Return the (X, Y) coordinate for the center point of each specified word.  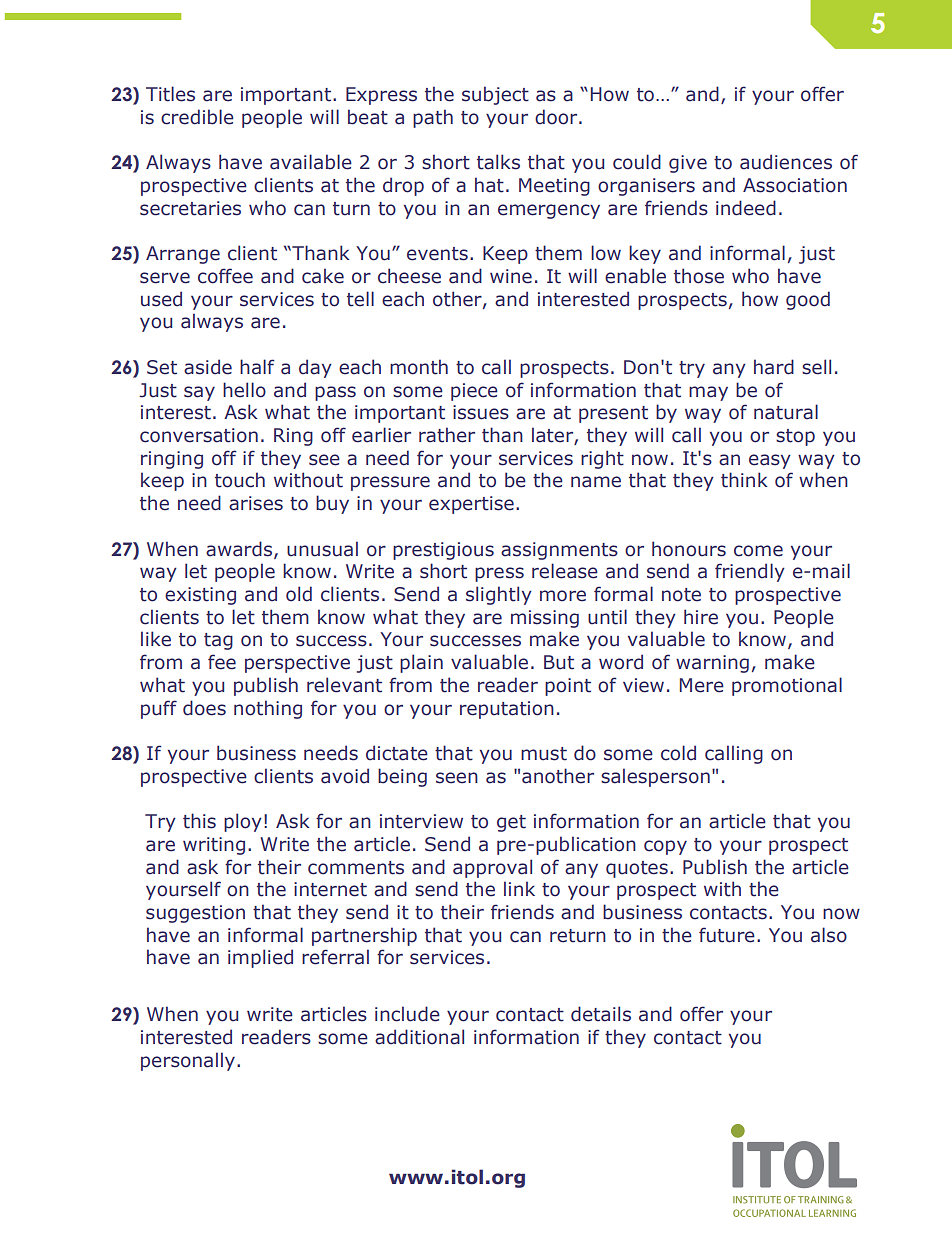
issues (481, 412)
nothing (268, 709)
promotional (787, 686)
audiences (786, 162)
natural (786, 412)
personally (189, 1061)
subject (495, 95)
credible (197, 117)
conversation (199, 435)
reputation (507, 710)
